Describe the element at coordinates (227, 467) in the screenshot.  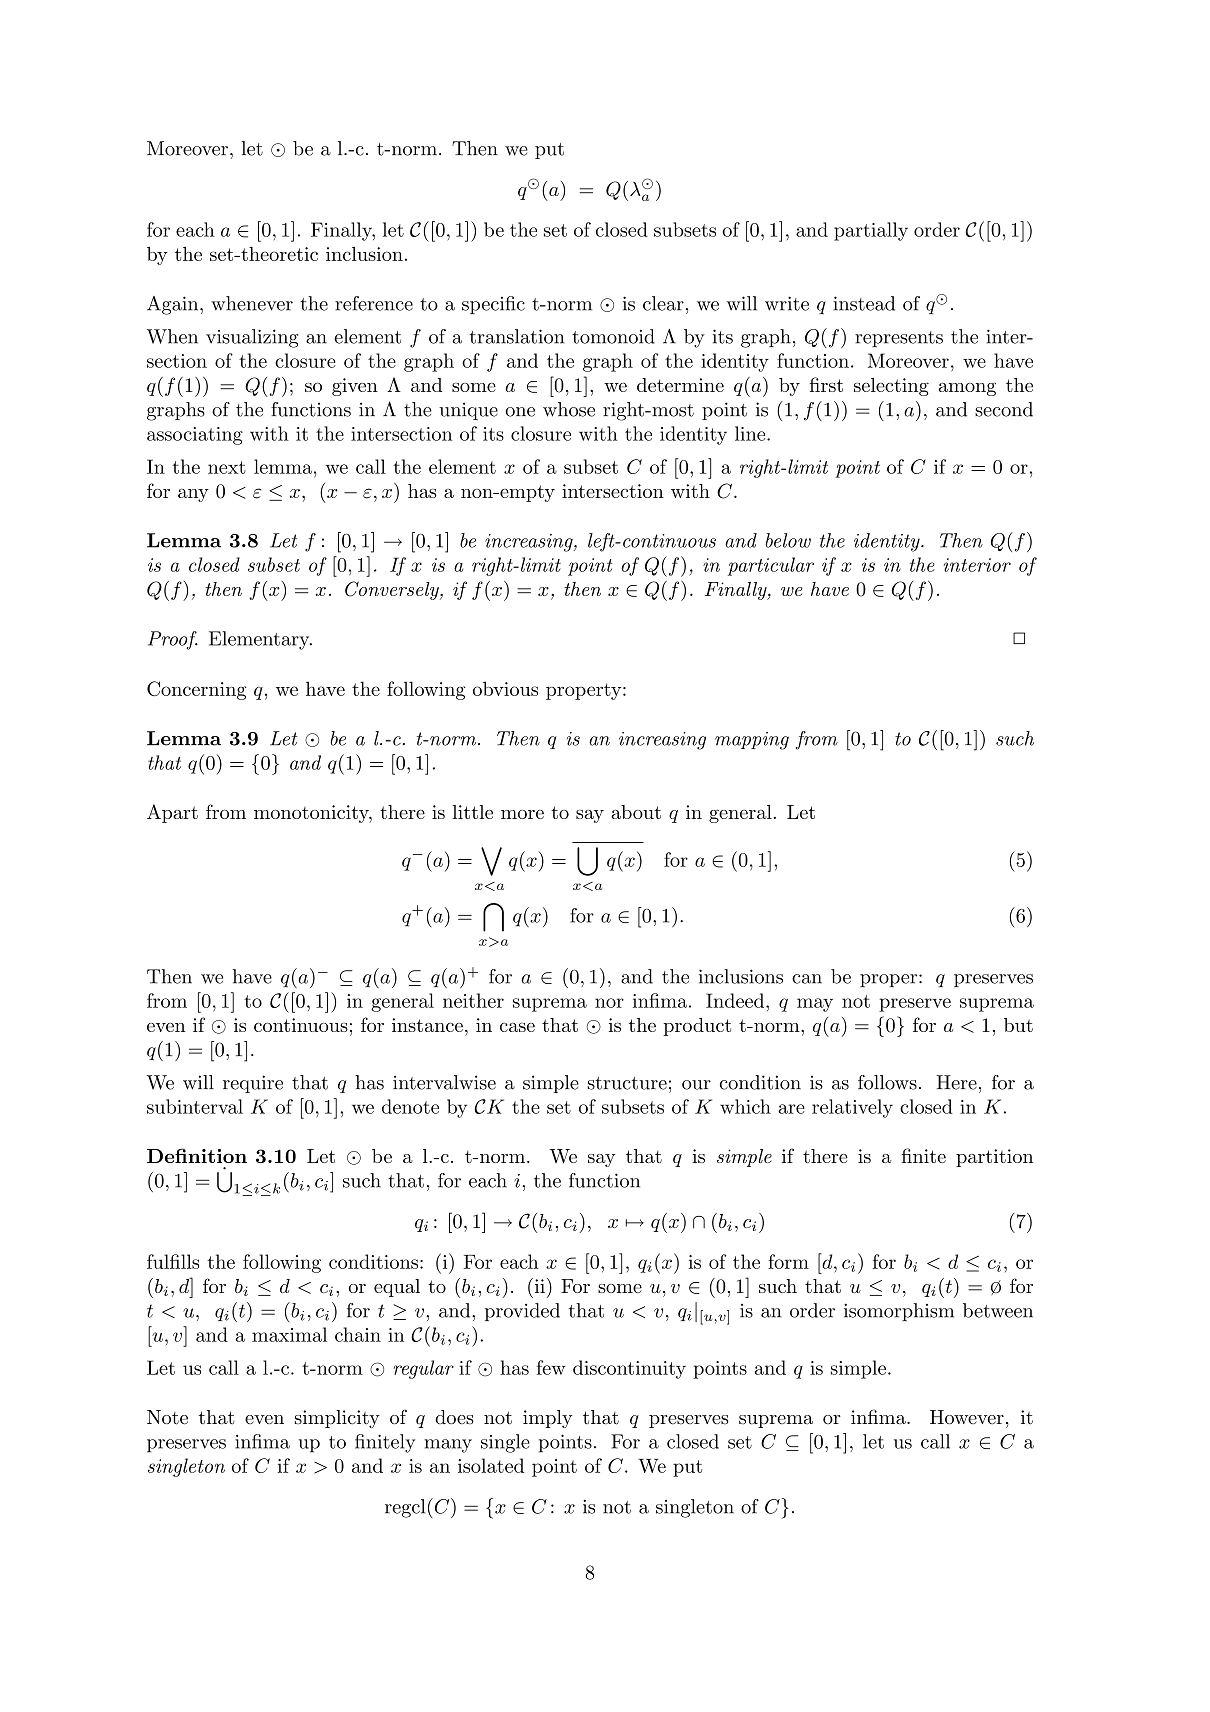
I see `next` at that location.
